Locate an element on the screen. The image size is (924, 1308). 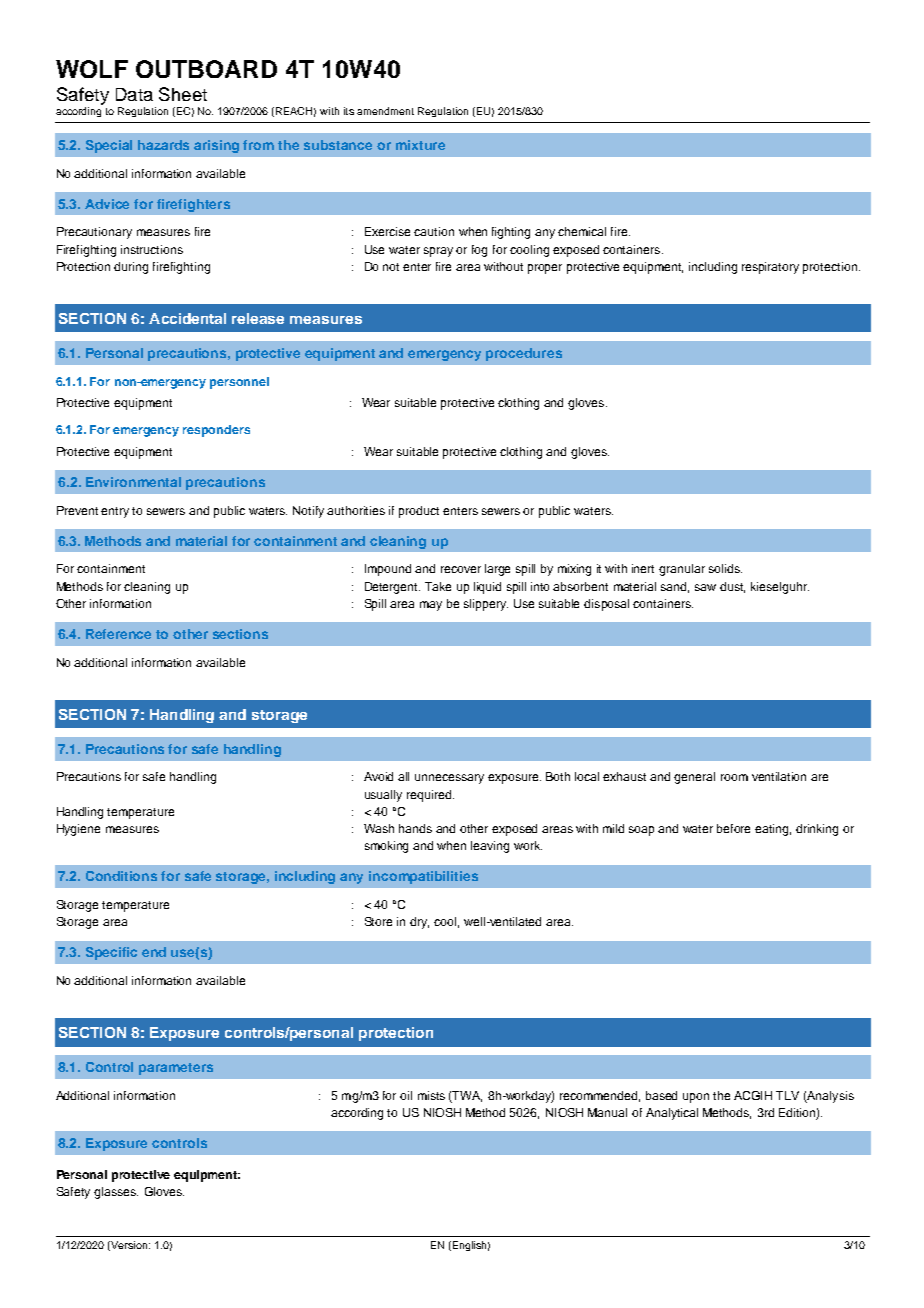
dust is located at coordinates (732, 587).
